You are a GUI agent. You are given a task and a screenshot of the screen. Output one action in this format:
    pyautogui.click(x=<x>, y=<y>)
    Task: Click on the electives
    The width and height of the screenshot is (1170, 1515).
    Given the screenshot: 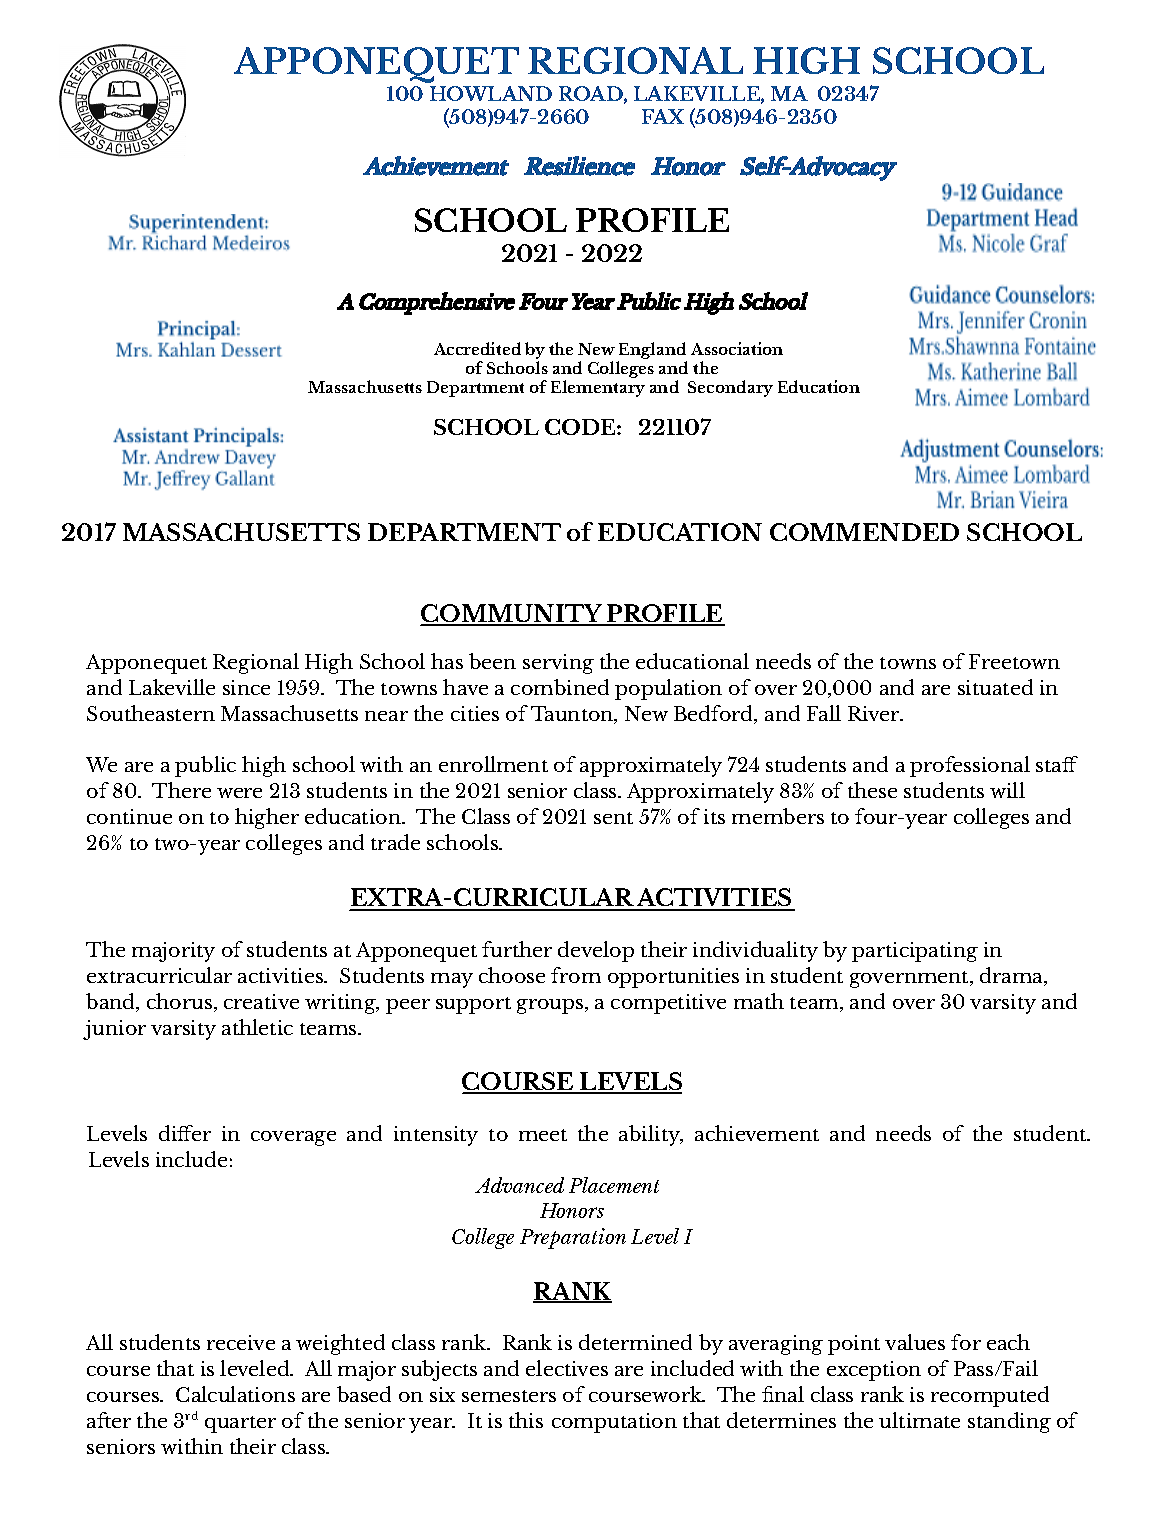 What is the action you would take?
    pyautogui.click(x=567, y=1368)
